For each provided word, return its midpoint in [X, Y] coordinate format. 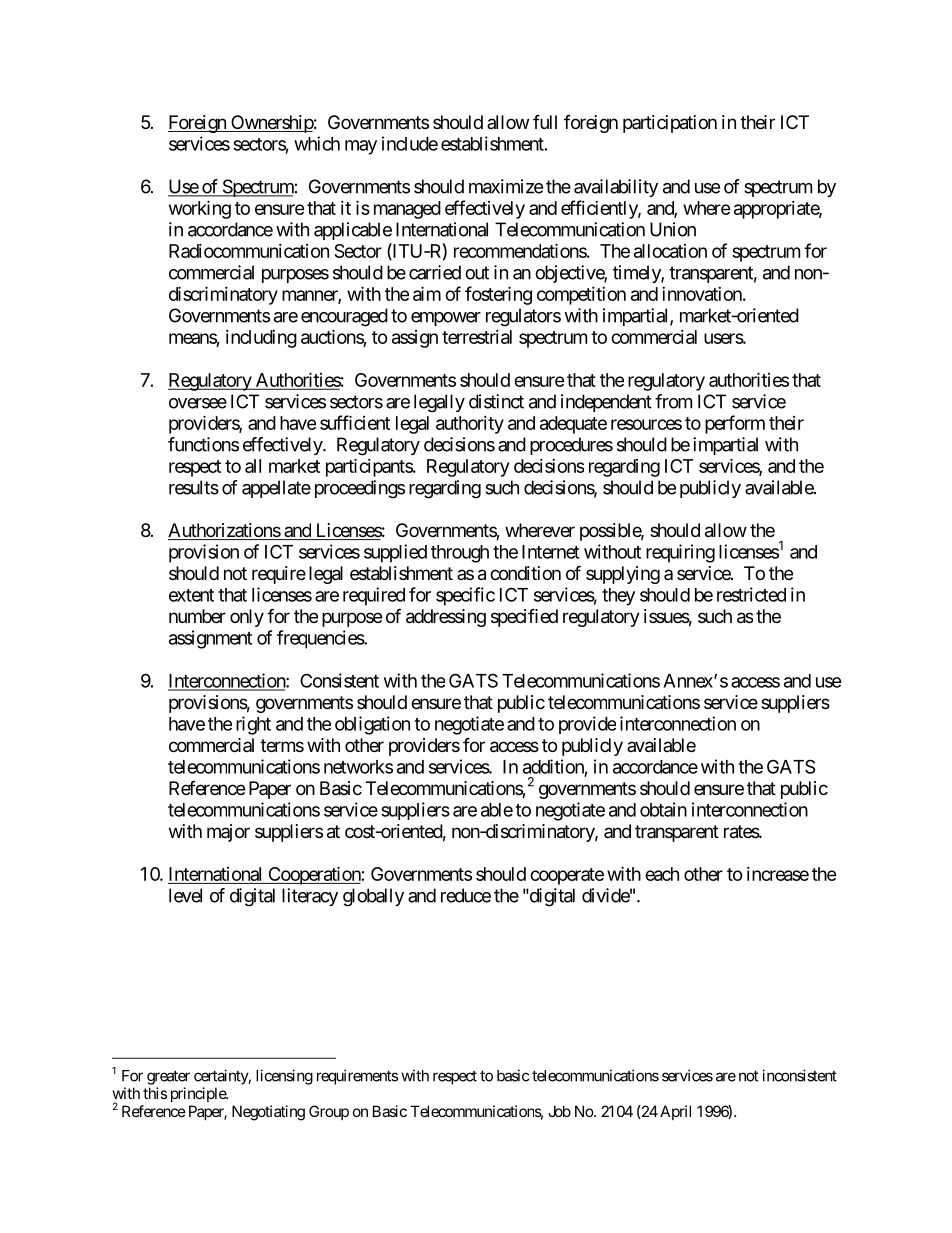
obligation [372, 725]
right [253, 725]
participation [670, 124]
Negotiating [268, 1113]
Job [559, 1111]
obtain [663, 809]
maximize [506, 186]
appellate [276, 489]
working [200, 209]
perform [735, 424]
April [675, 1112]
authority [470, 425]
